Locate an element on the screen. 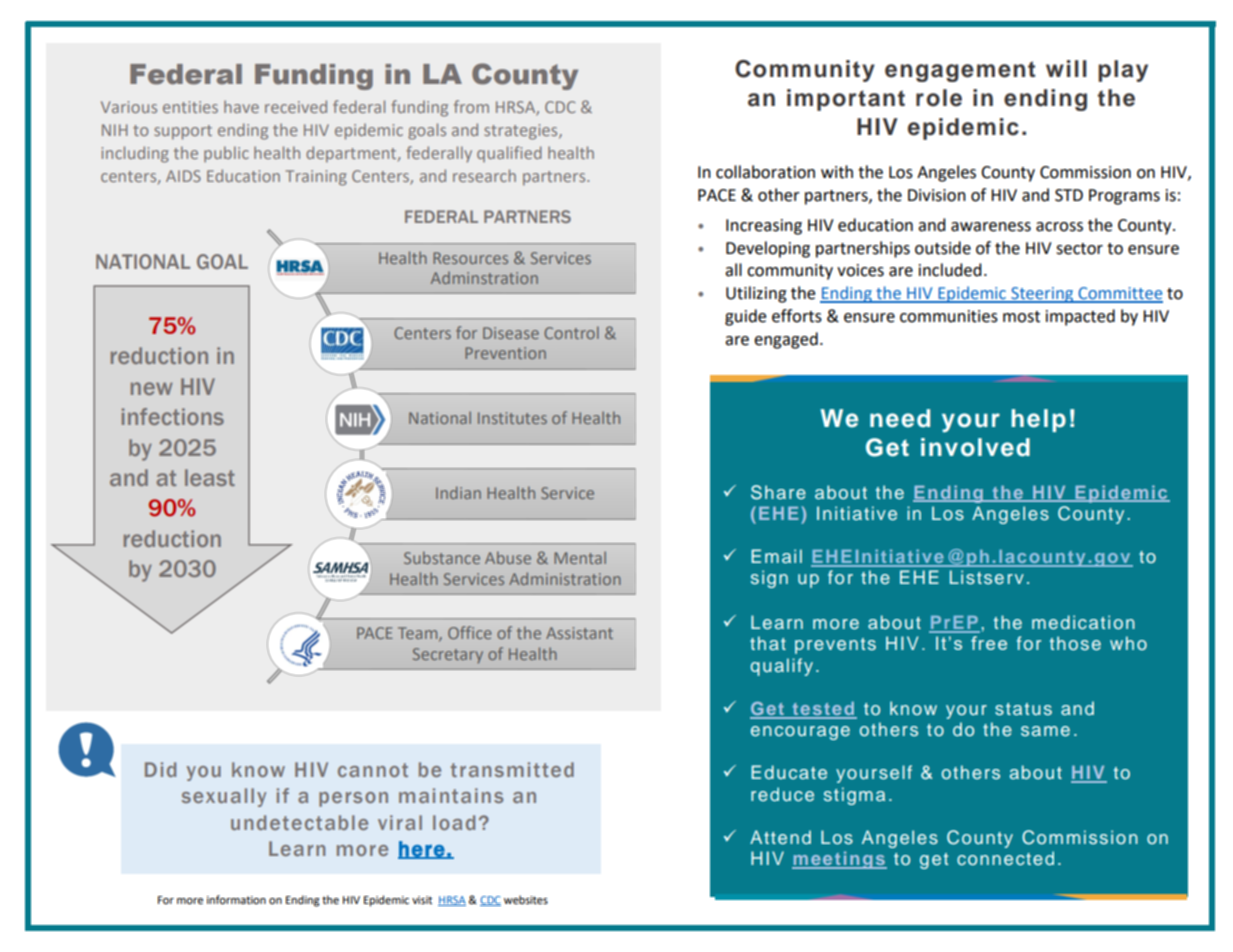  most is located at coordinates (1021, 317).
